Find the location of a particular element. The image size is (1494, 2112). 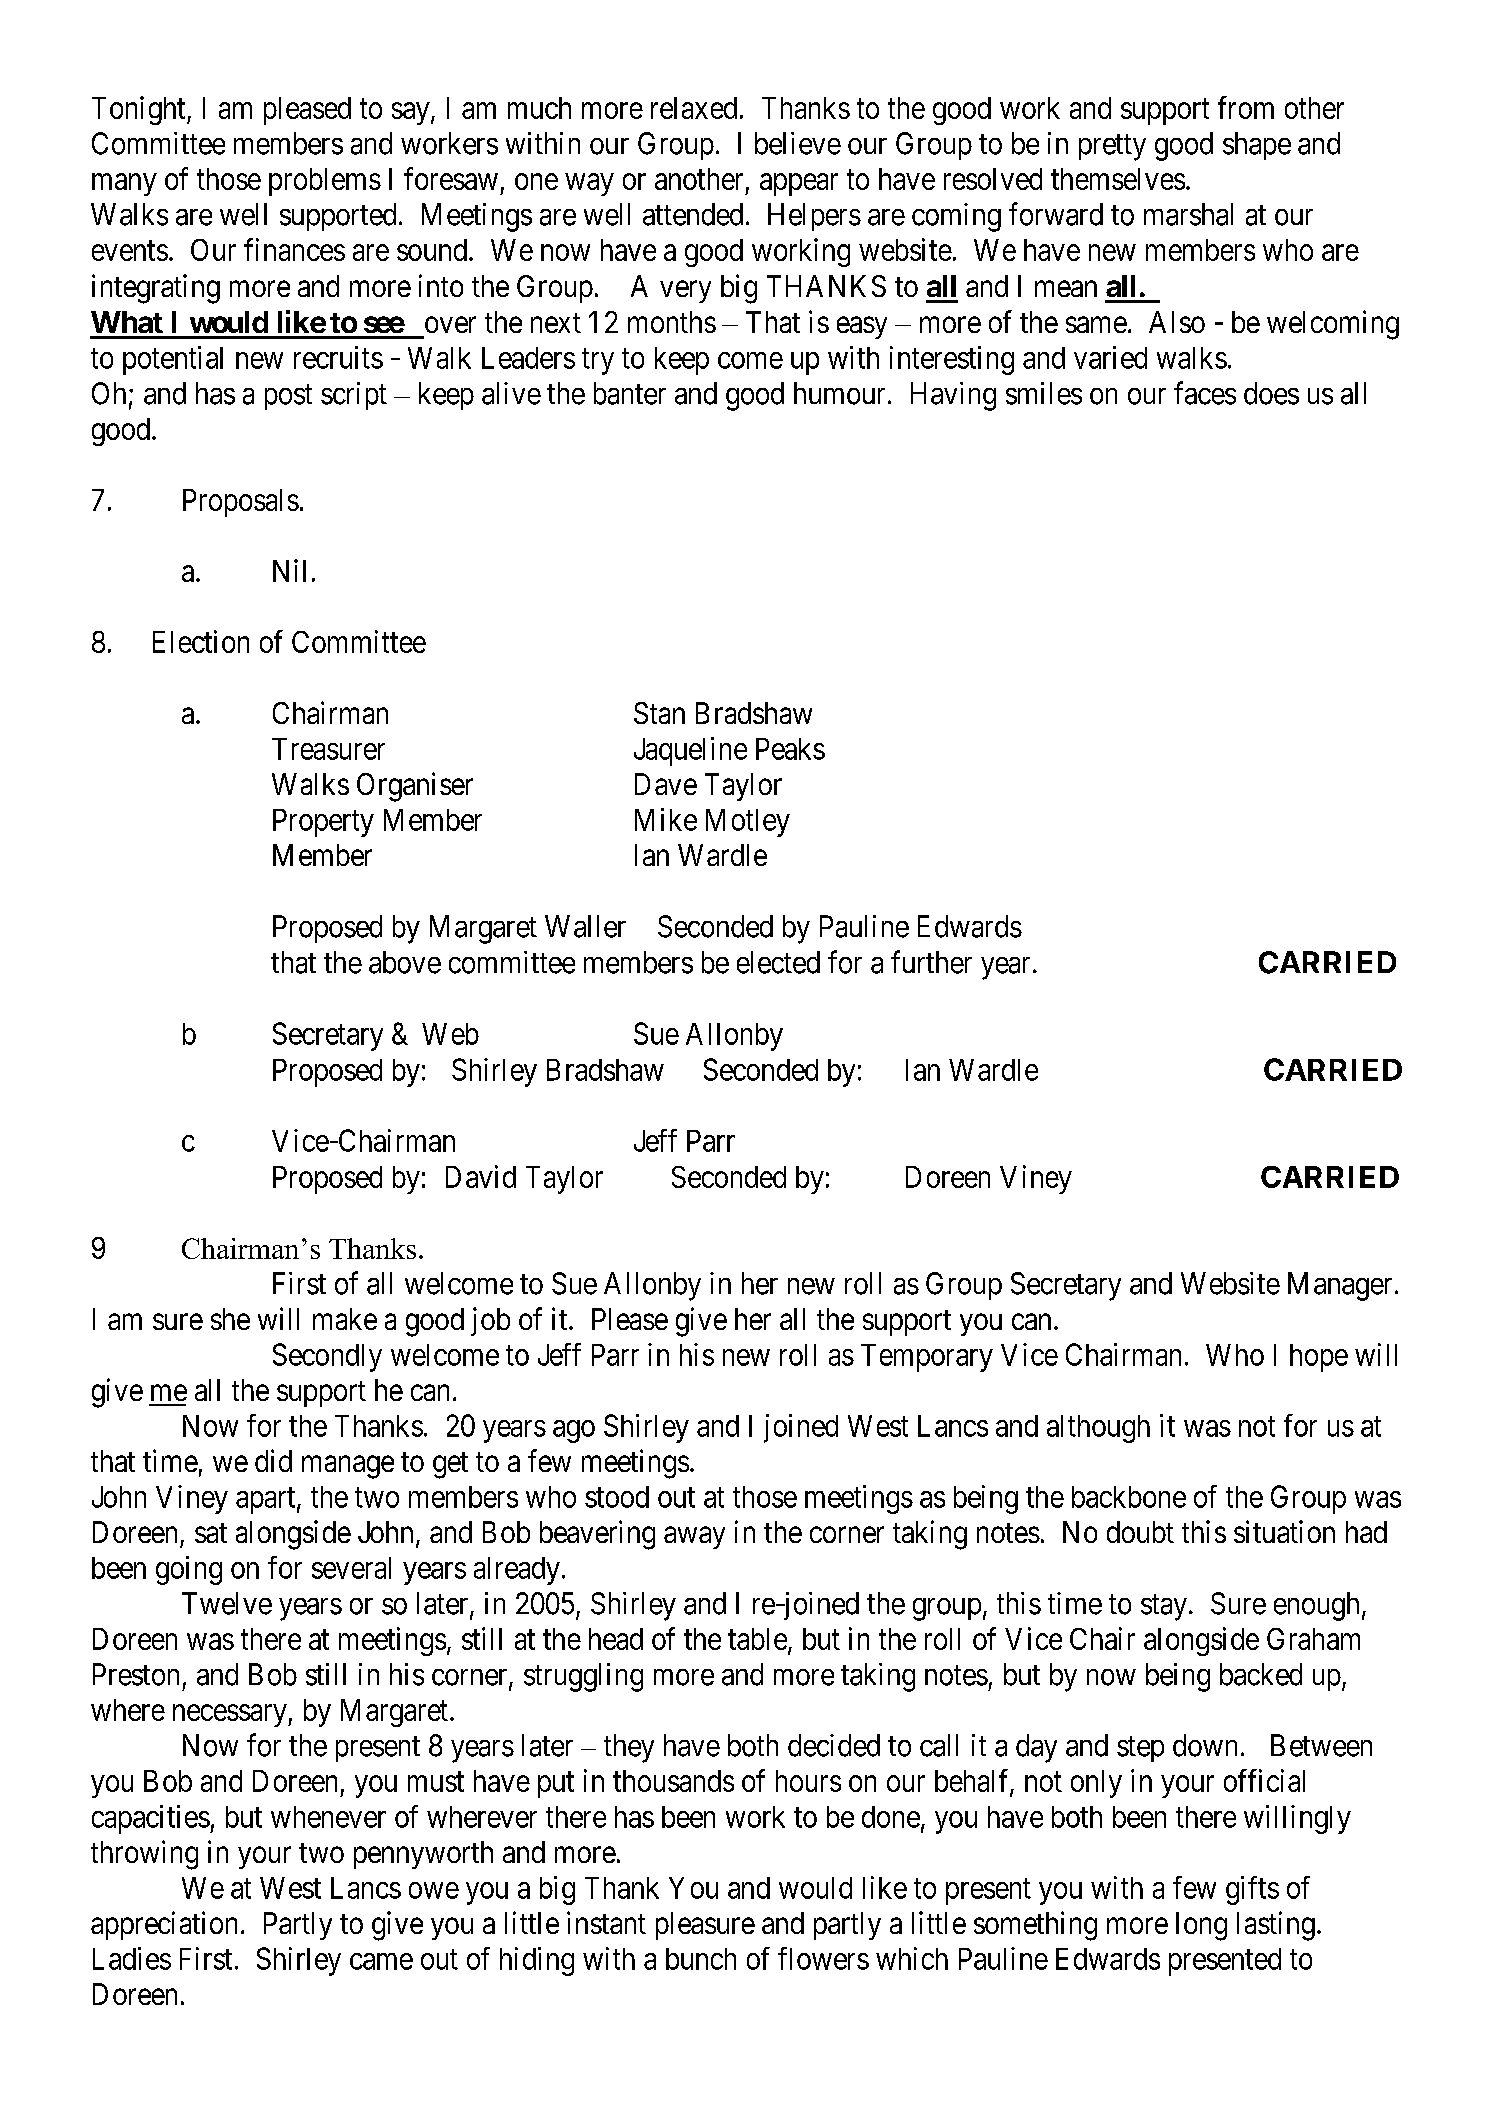

believe is located at coordinates (798, 143).
